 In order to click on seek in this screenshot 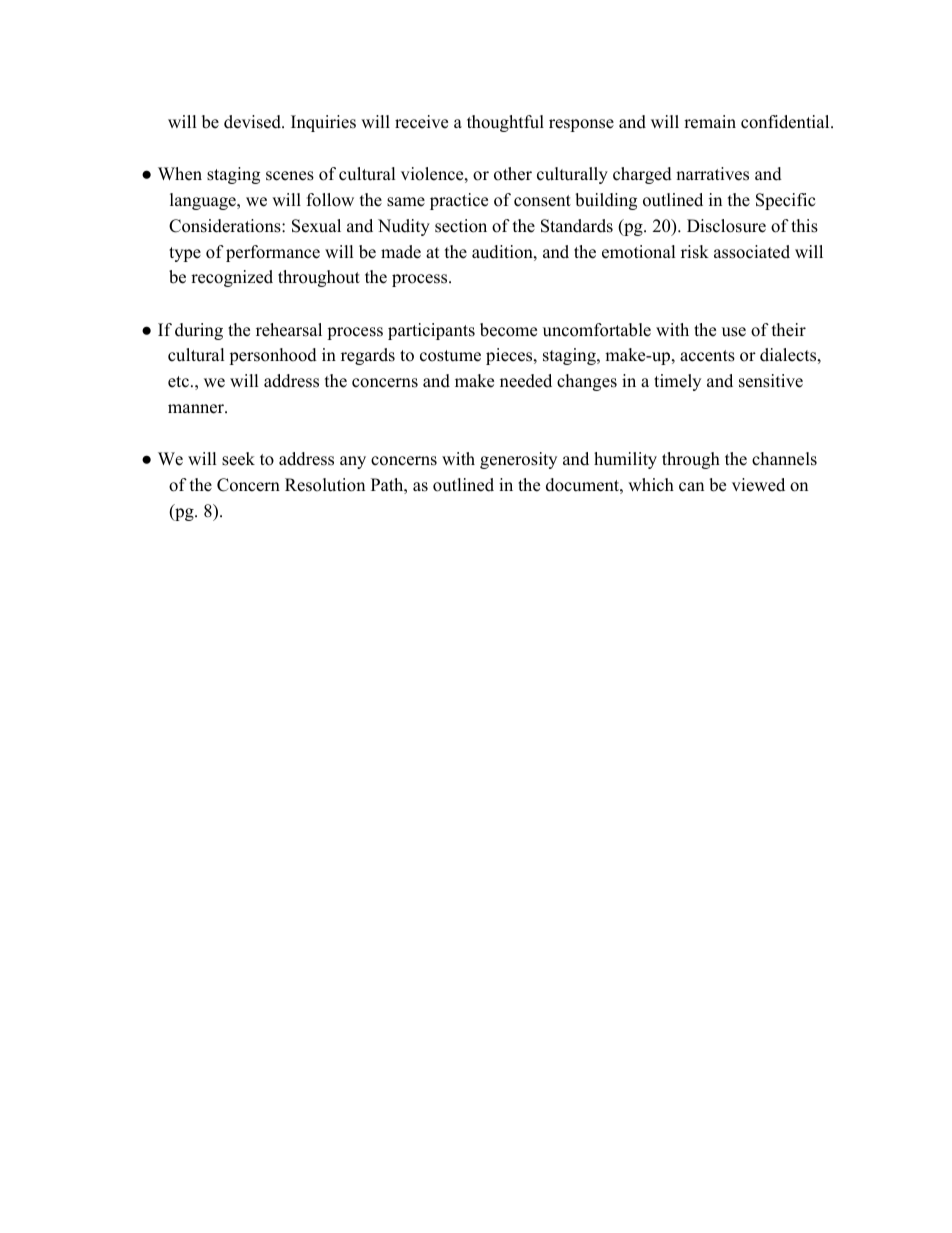, I will do `click(238, 459)`.
